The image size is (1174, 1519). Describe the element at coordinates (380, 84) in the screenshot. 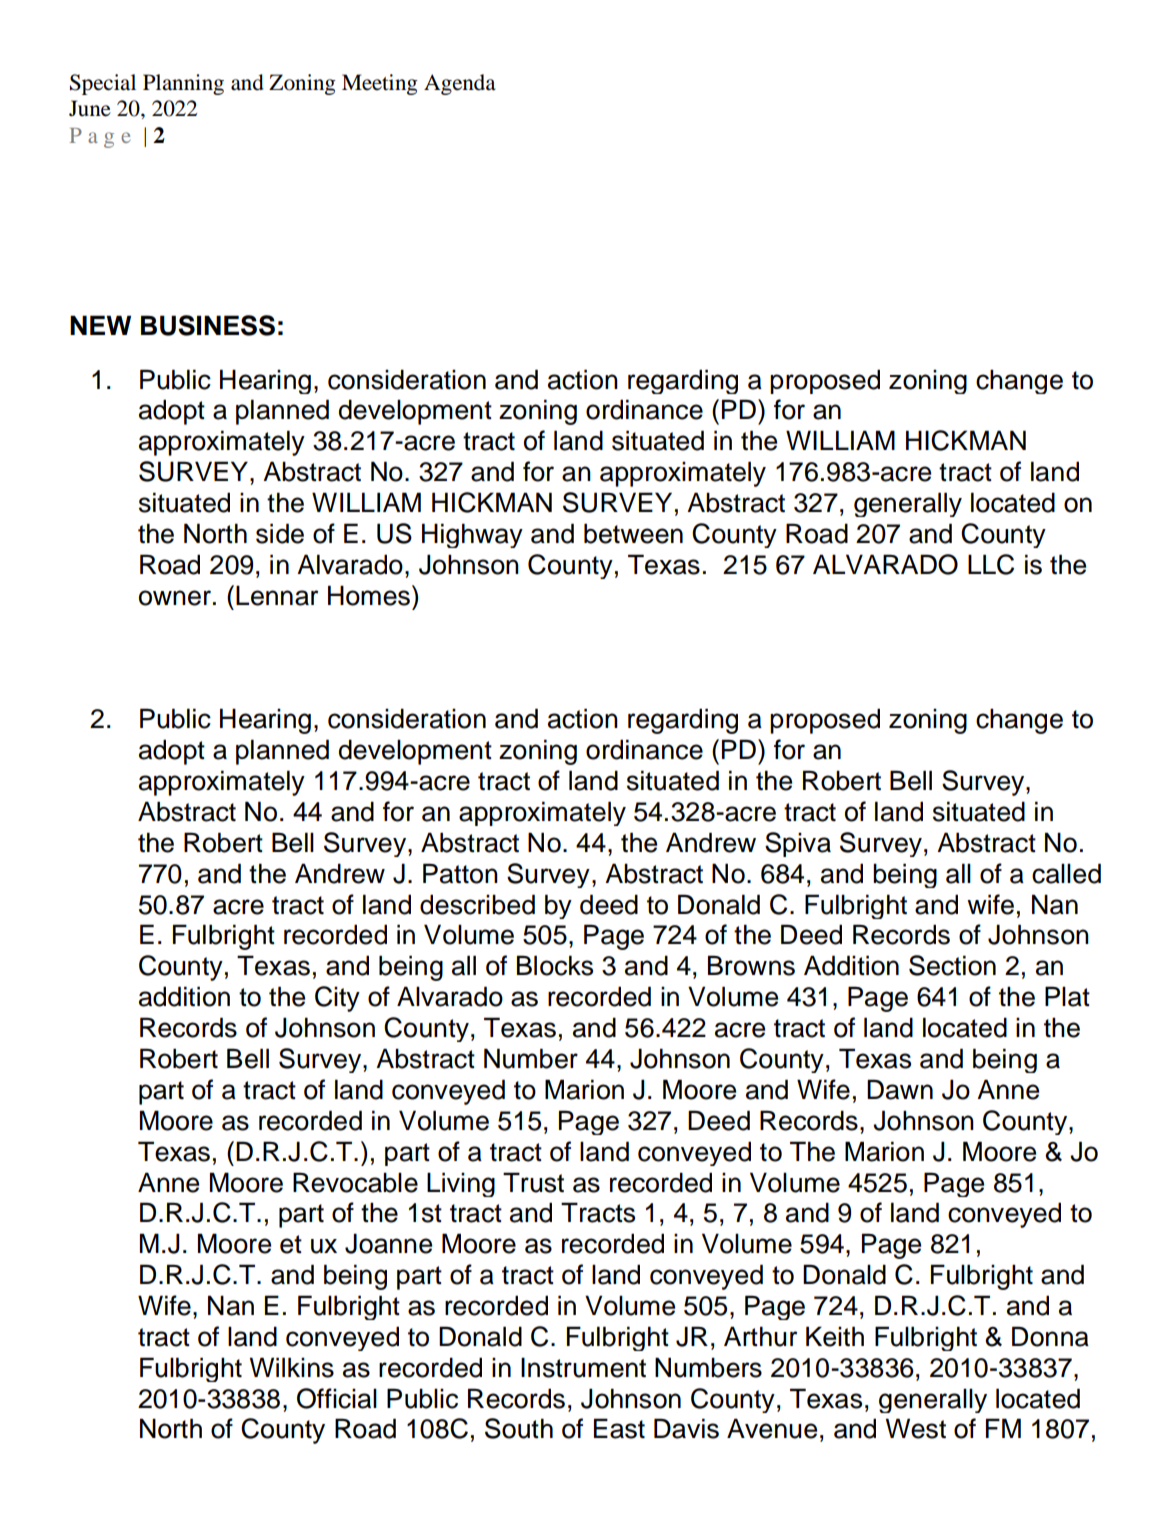

I see `Meeting` at that location.
